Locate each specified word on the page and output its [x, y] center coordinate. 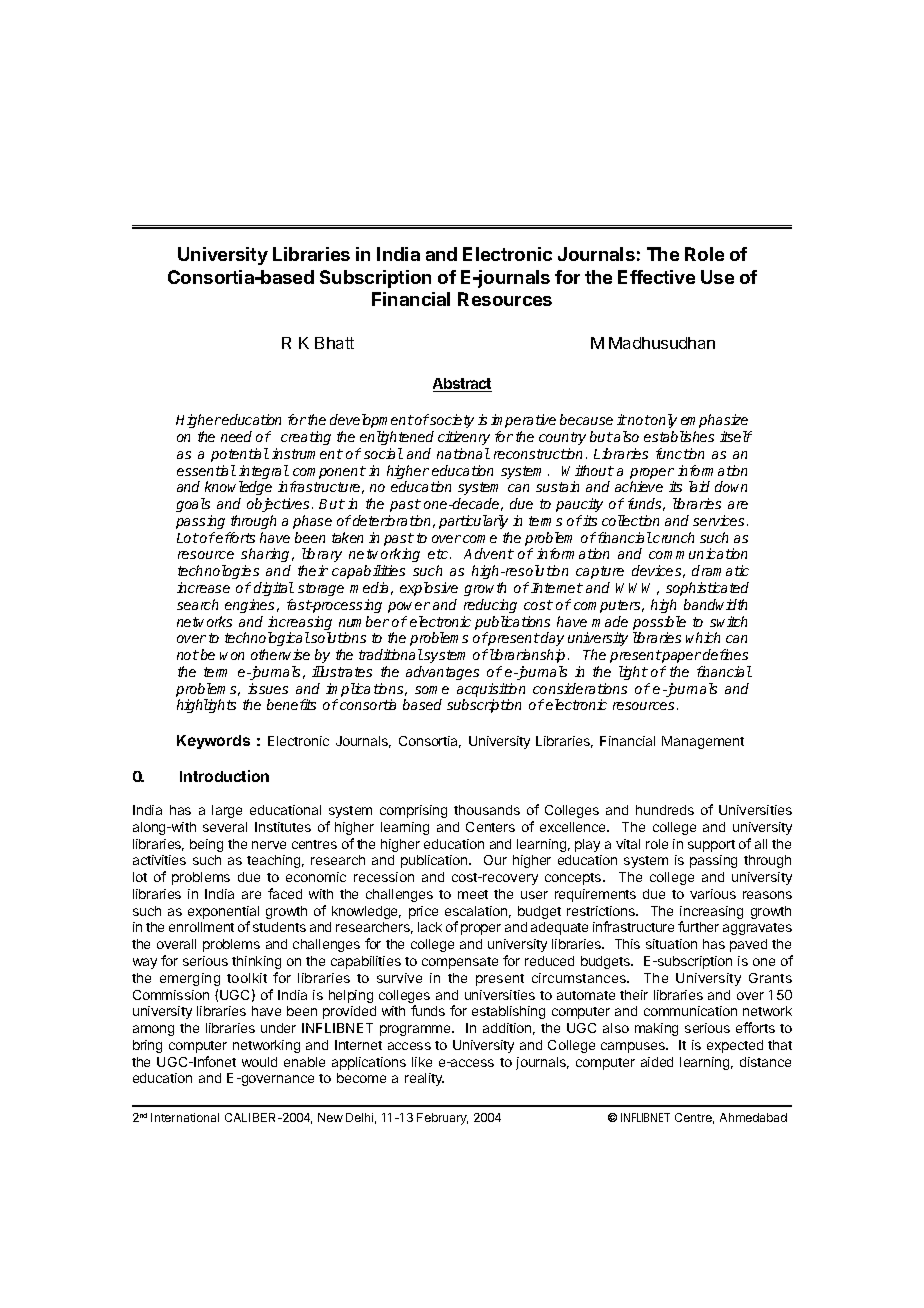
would [259, 1062]
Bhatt [334, 343]
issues [268, 688]
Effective [656, 277]
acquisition [491, 691]
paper [680, 657]
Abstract [462, 385]
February [442, 1119]
